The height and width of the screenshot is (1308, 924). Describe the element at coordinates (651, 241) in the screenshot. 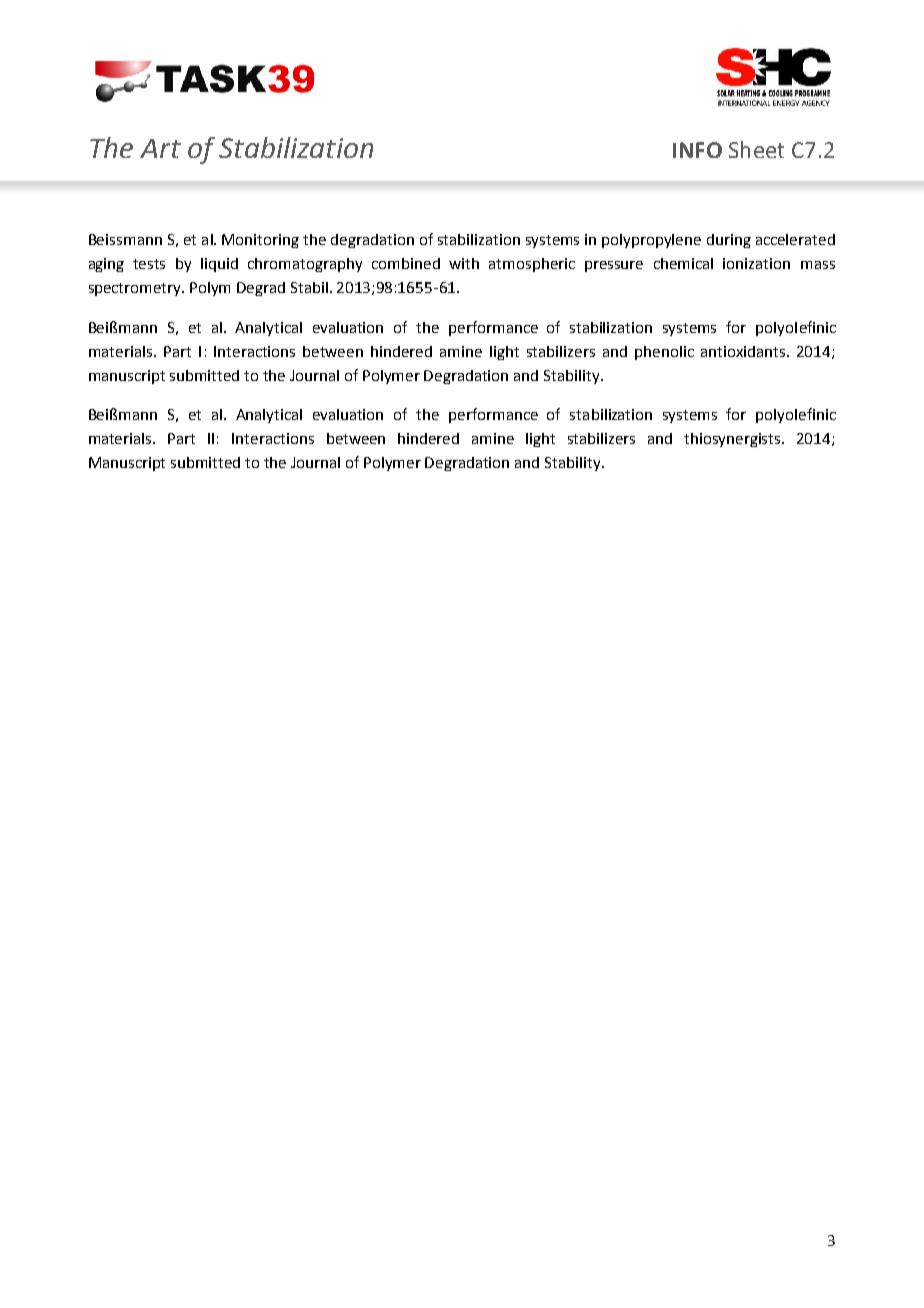

I see `polypropylene` at that location.
